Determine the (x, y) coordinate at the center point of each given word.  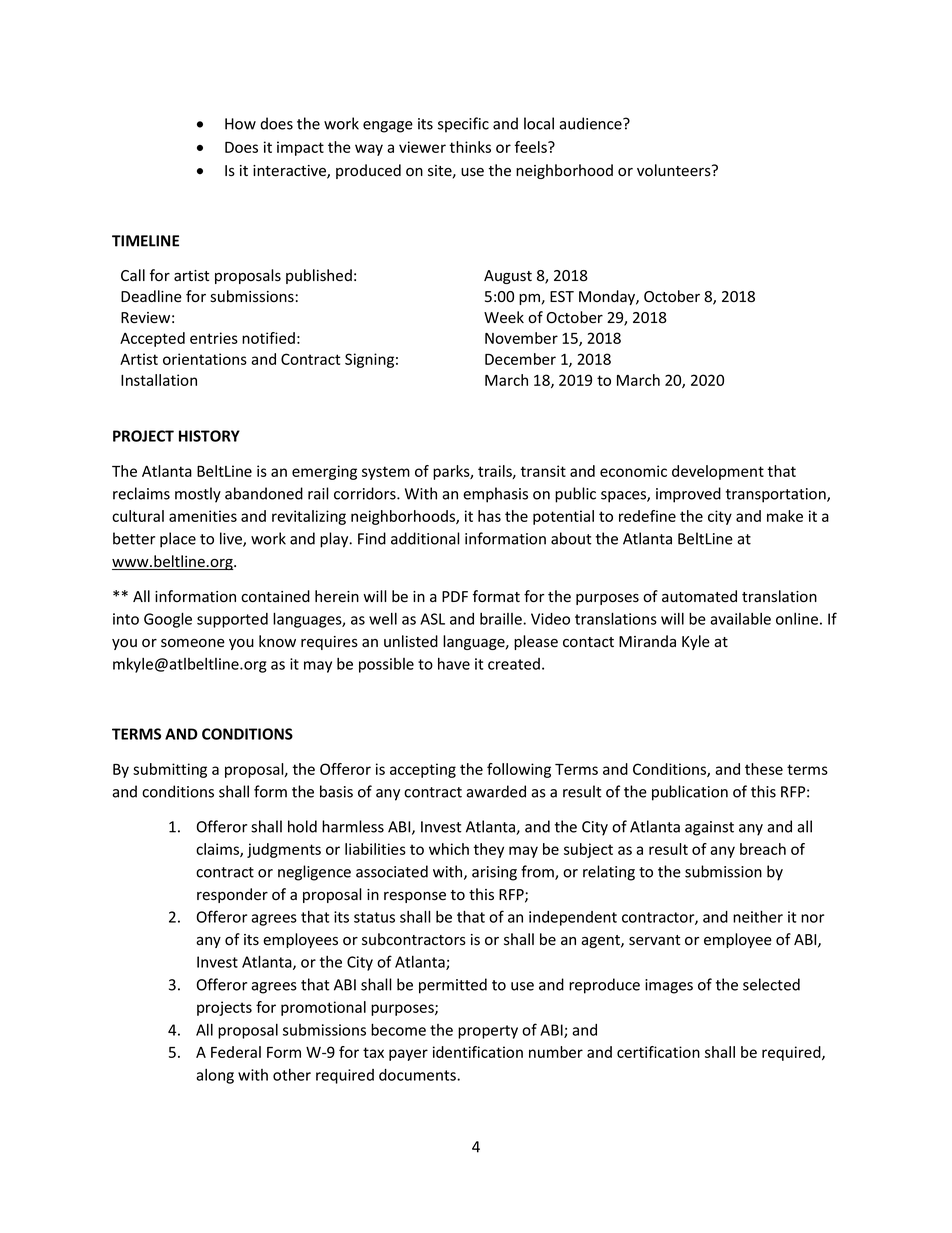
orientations (205, 359)
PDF (455, 596)
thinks (470, 147)
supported (232, 620)
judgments (284, 850)
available (740, 619)
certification (658, 1052)
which (449, 849)
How (240, 124)
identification (478, 1052)
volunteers (675, 170)
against (709, 828)
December (520, 359)
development (718, 472)
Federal (236, 1052)
